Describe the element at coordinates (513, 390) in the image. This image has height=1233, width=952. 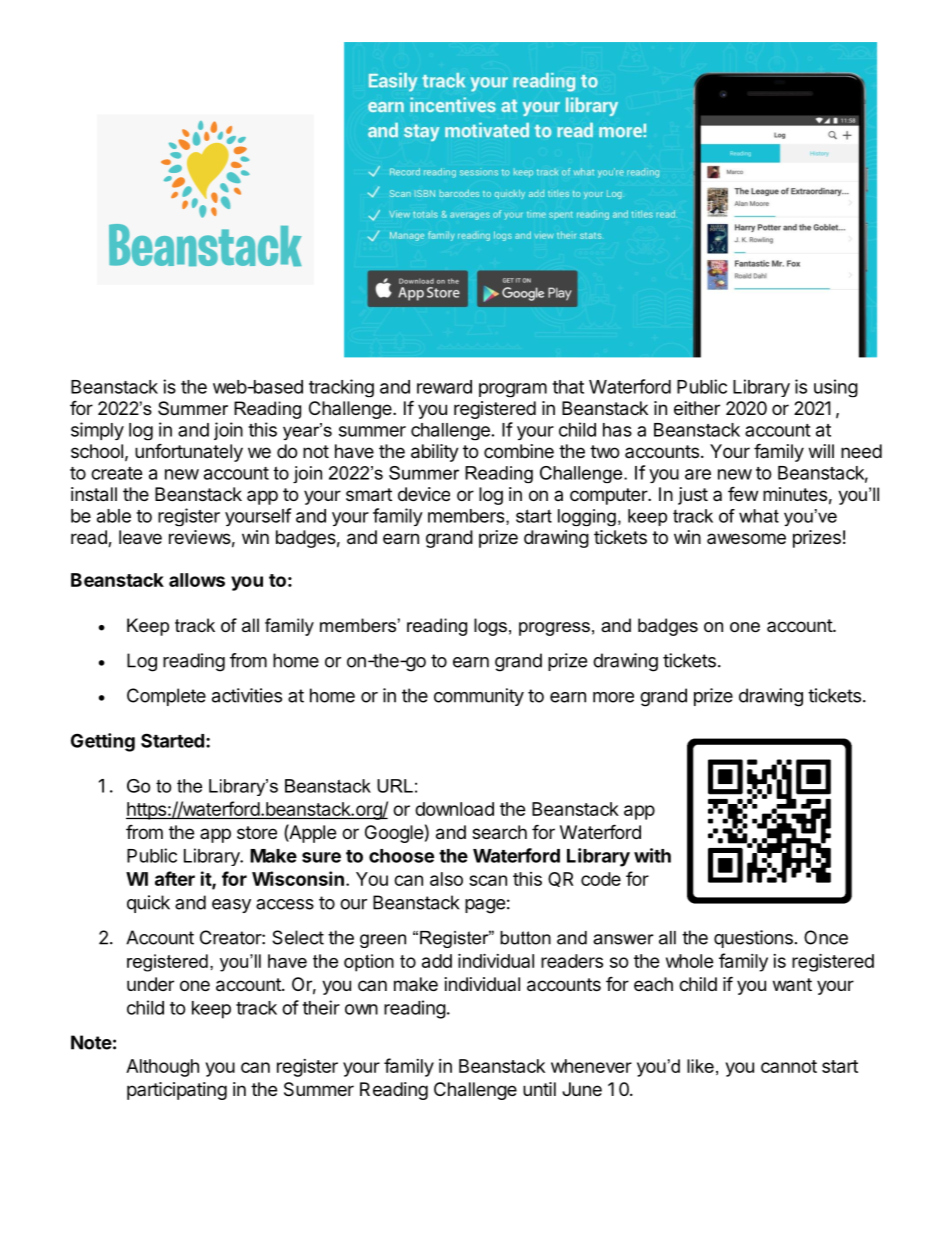
I see `program` at that location.
